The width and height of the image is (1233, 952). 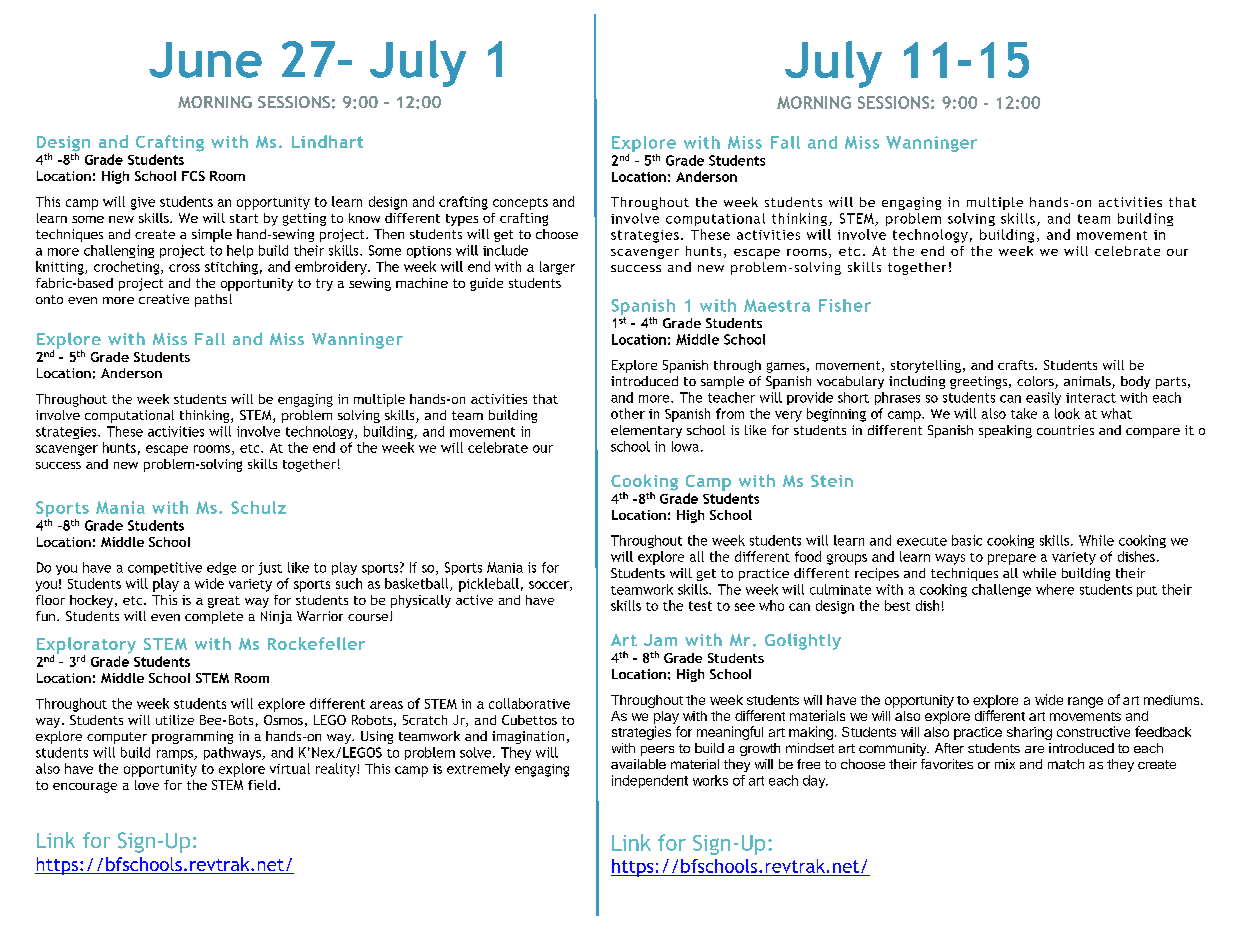 I want to click on other, so click(x=628, y=413).
